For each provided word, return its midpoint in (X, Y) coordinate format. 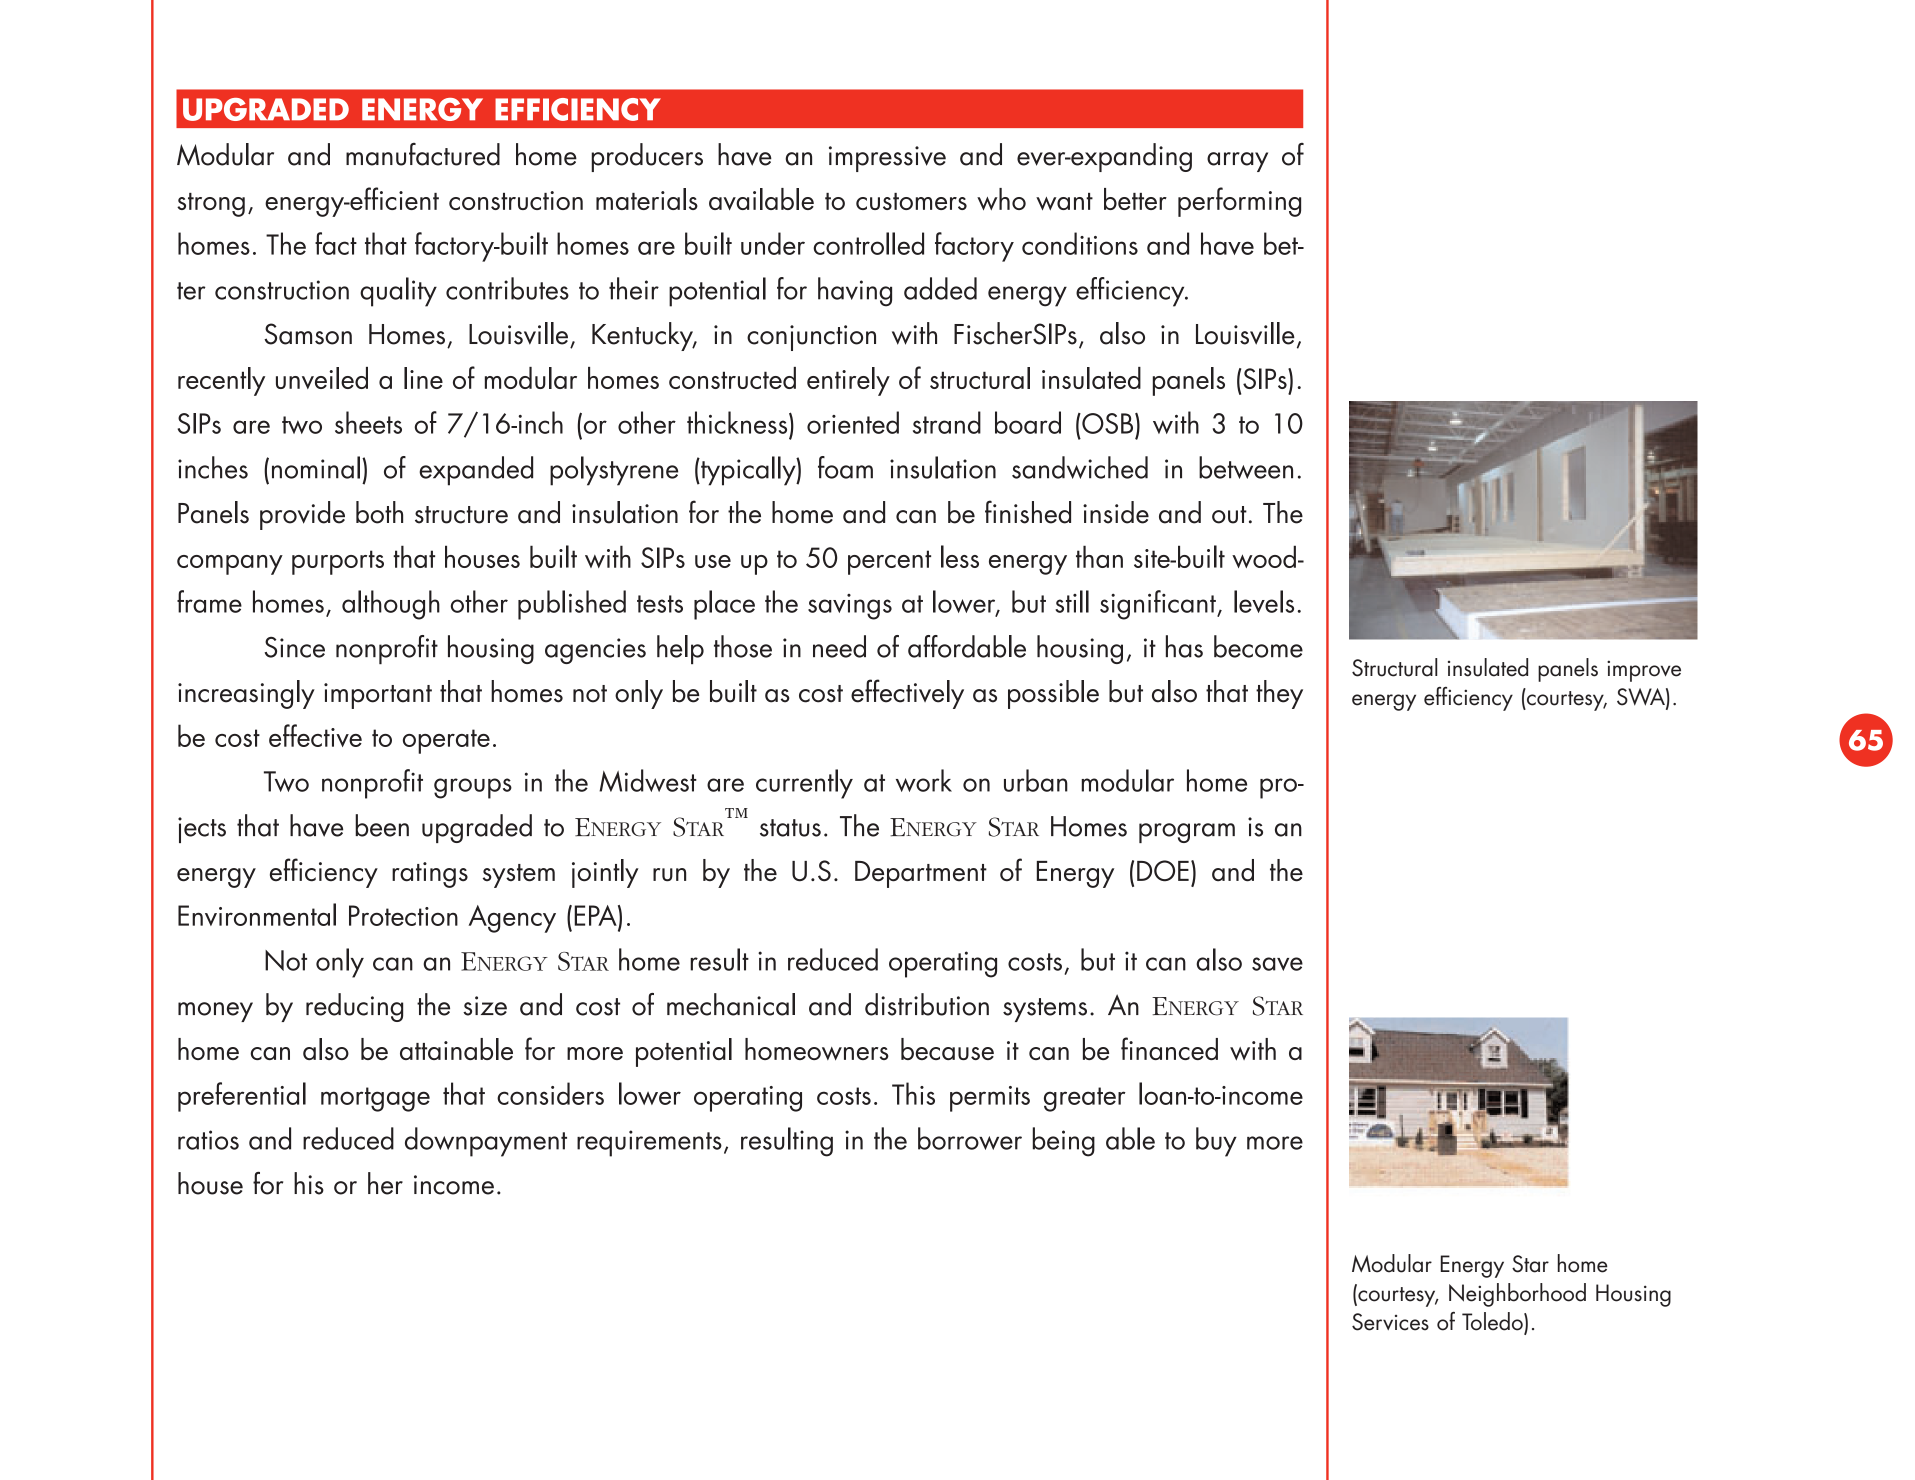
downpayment (486, 1142)
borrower (970, 1138)
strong (211, 205)
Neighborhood (1517, 1295)
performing (1239, 202)
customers (911, 201)
